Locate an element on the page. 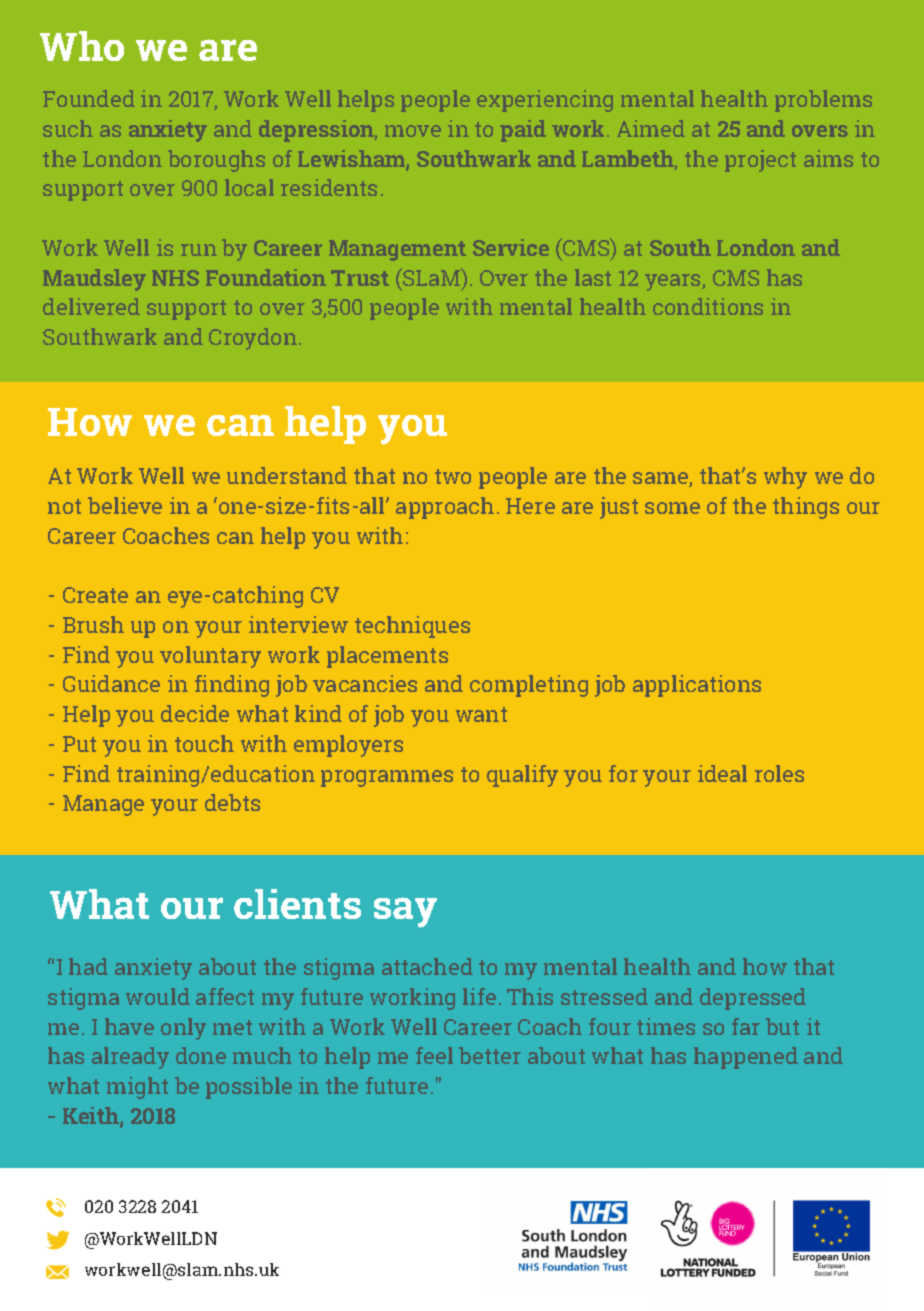  already is located at coordinates (130, 1058).
